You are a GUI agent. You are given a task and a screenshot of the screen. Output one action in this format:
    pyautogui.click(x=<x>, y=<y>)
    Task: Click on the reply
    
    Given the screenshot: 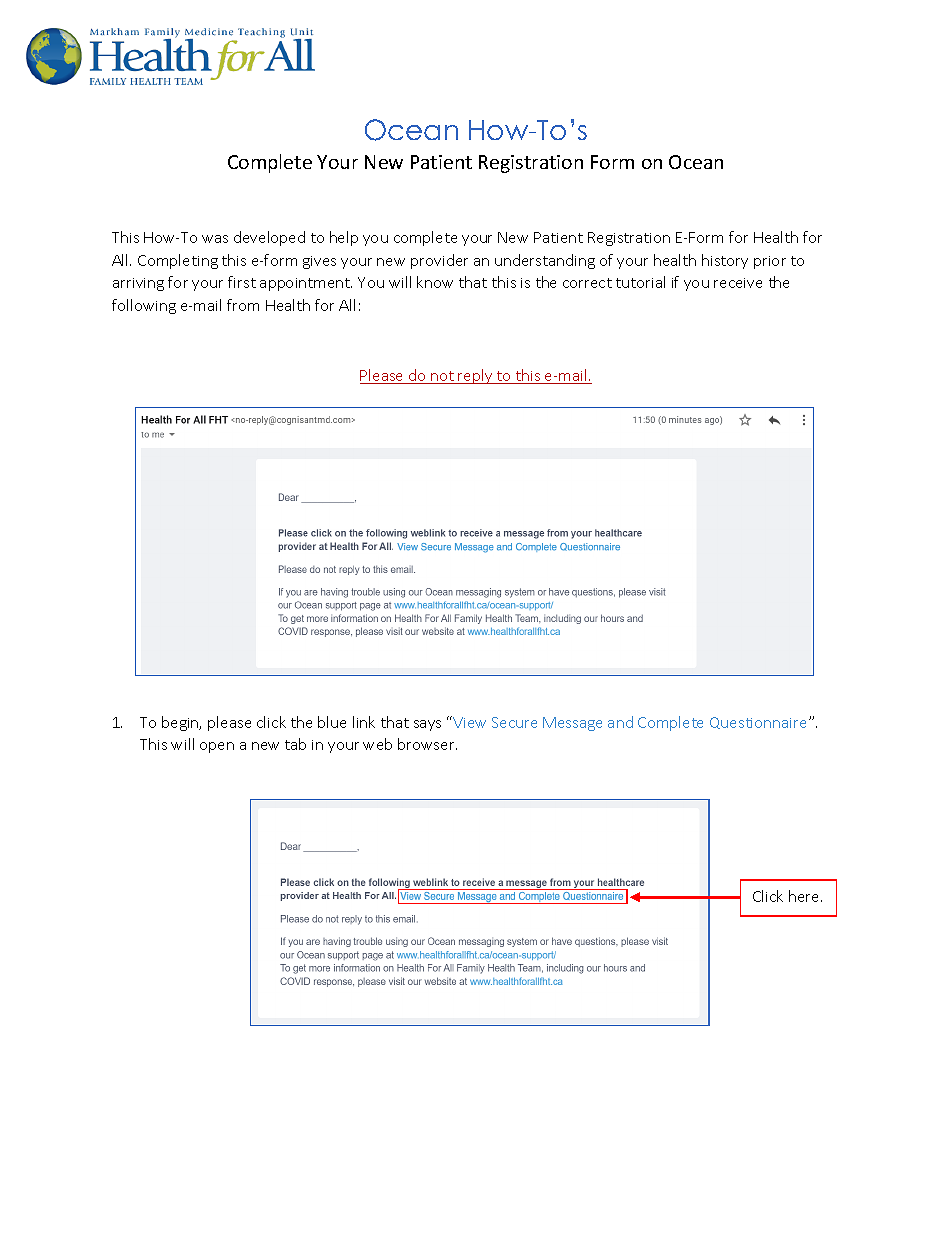 What is the action you would take?
    pyautogui.click(x=476, y=376)
